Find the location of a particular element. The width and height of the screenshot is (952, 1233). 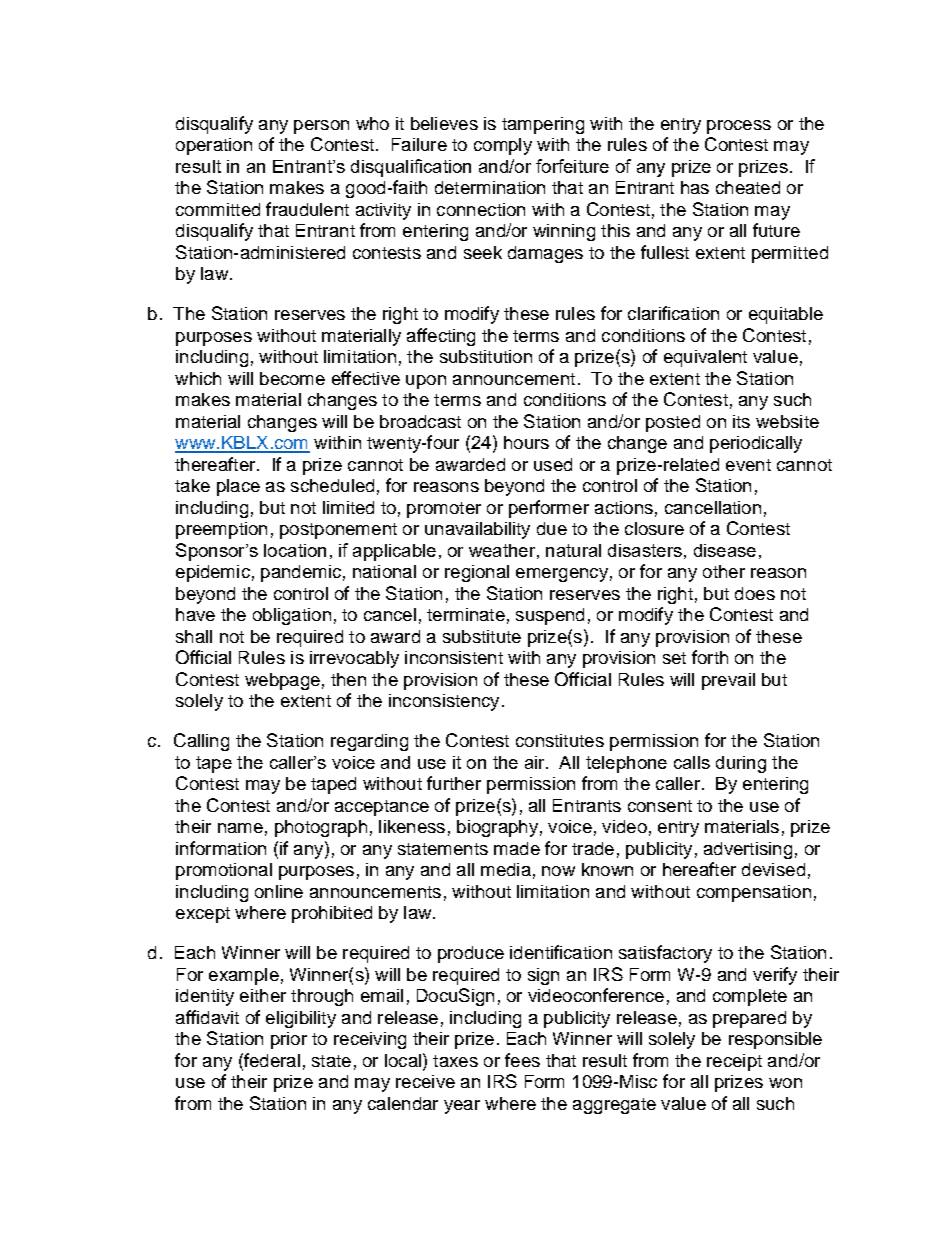

federal is located at coordinates (271, 1060).
